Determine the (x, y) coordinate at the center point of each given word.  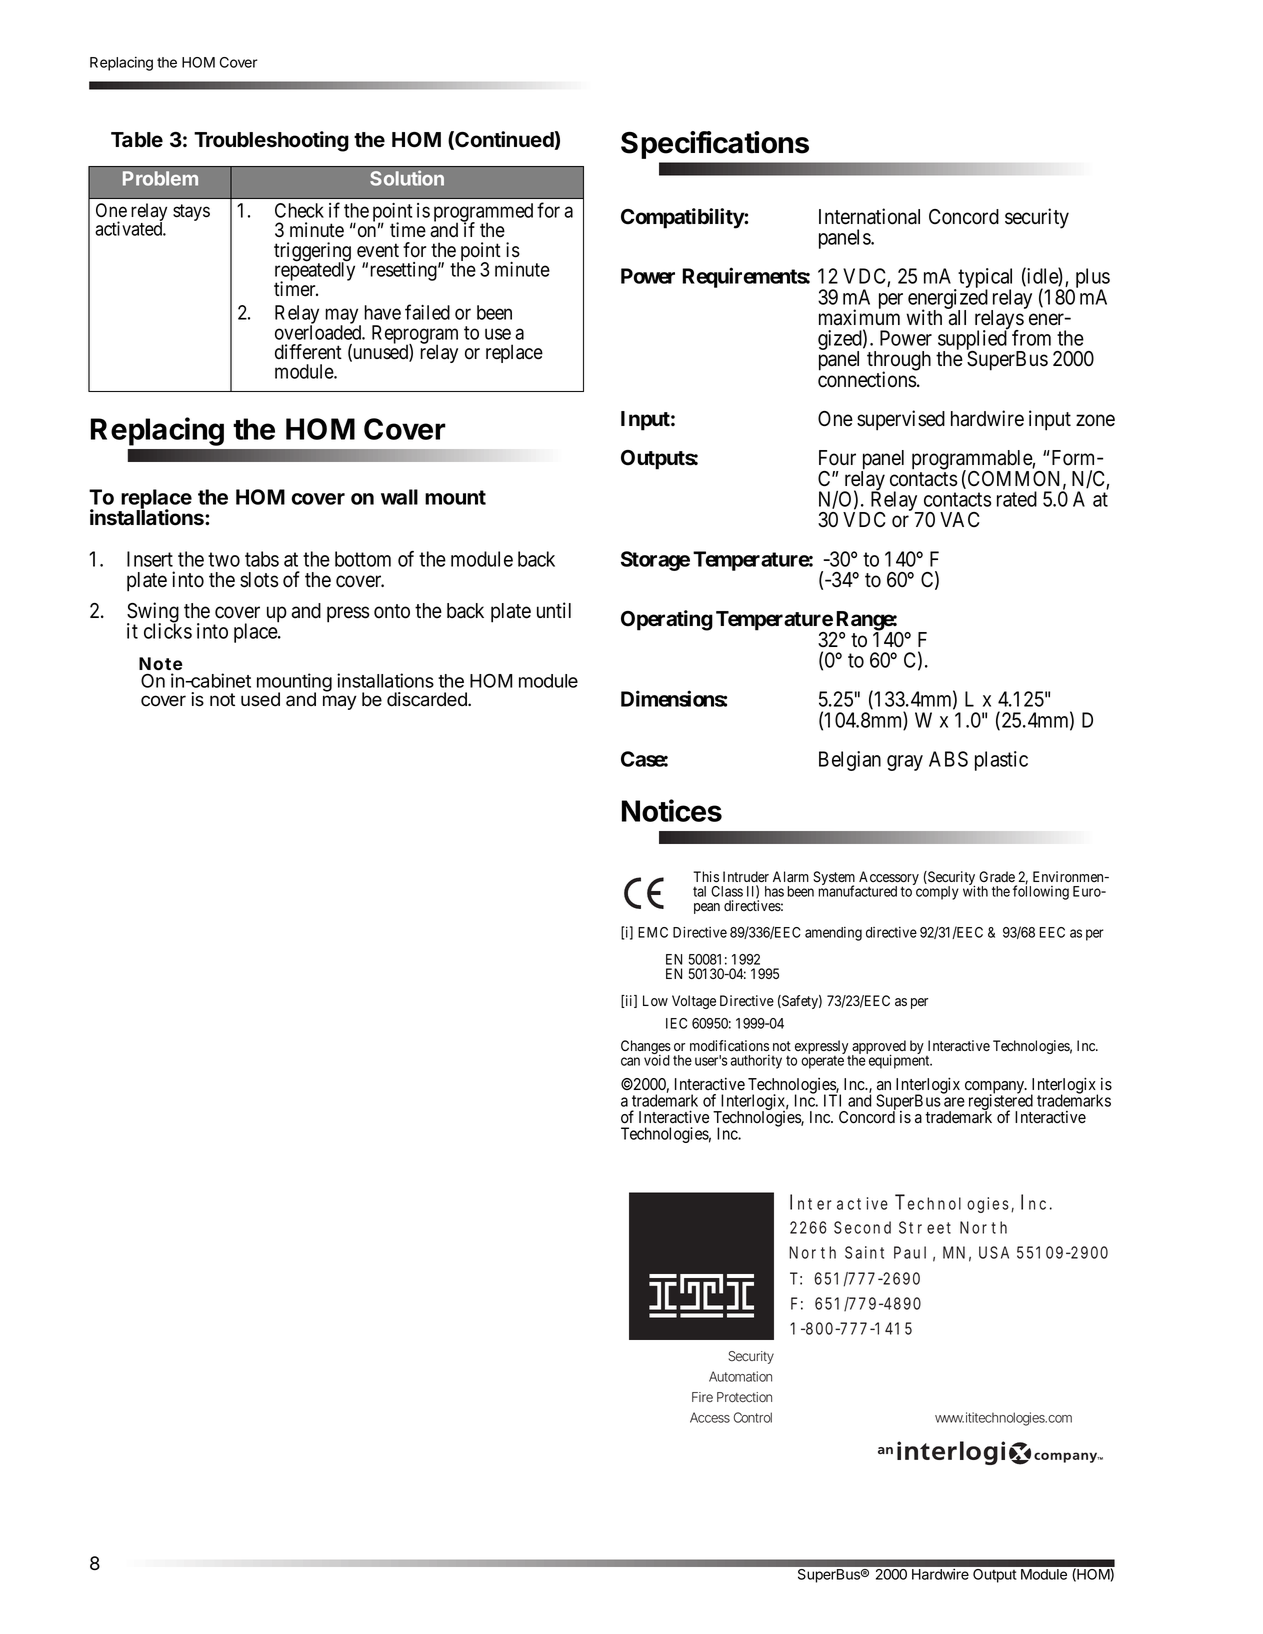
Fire (702, 1397)
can (630, 1061)
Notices (672, 810)
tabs (262, 559)
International (869, 216)
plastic (1001, 761)
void (657, 1060)
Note (160, 664)
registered (1001, 1103)
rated (1017, 499)
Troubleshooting (271, 141)
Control (752, 1417)
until (554, 610)
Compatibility (683, 218)
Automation (740, 1376)
